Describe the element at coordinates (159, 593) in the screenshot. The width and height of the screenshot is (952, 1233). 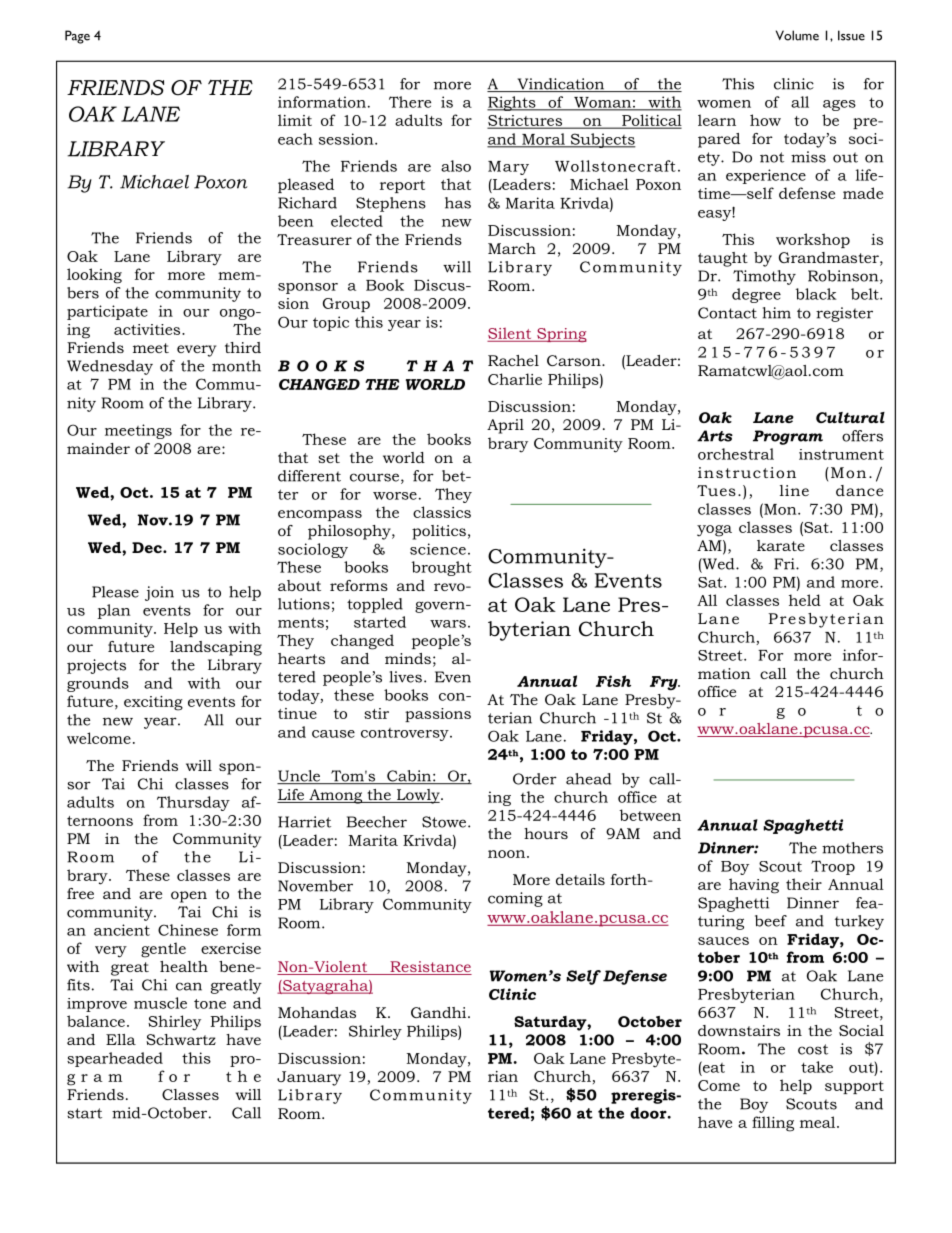
I see `join` at that location.
